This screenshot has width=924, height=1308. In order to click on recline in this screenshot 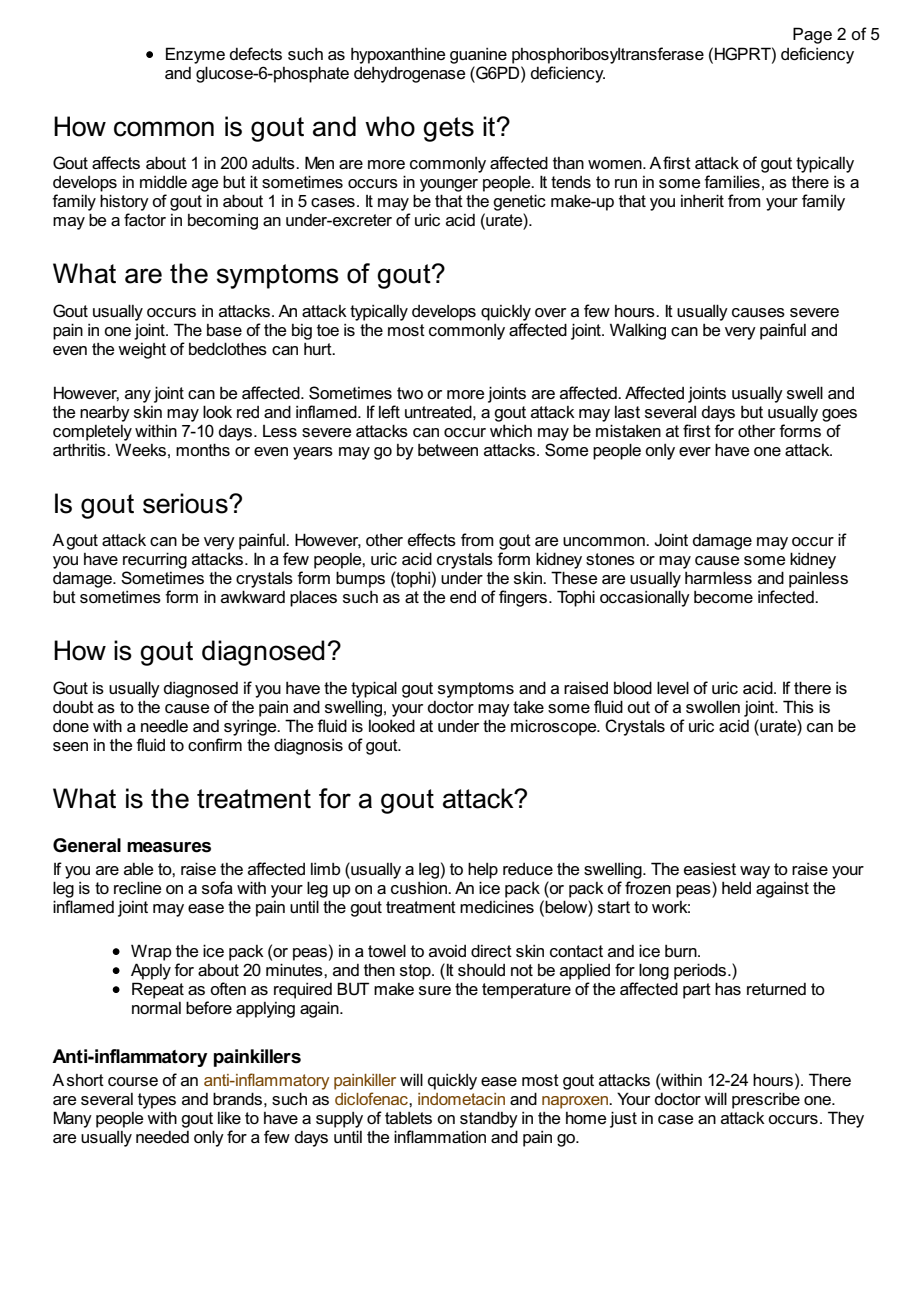, I will do `click(137, 887)`.
